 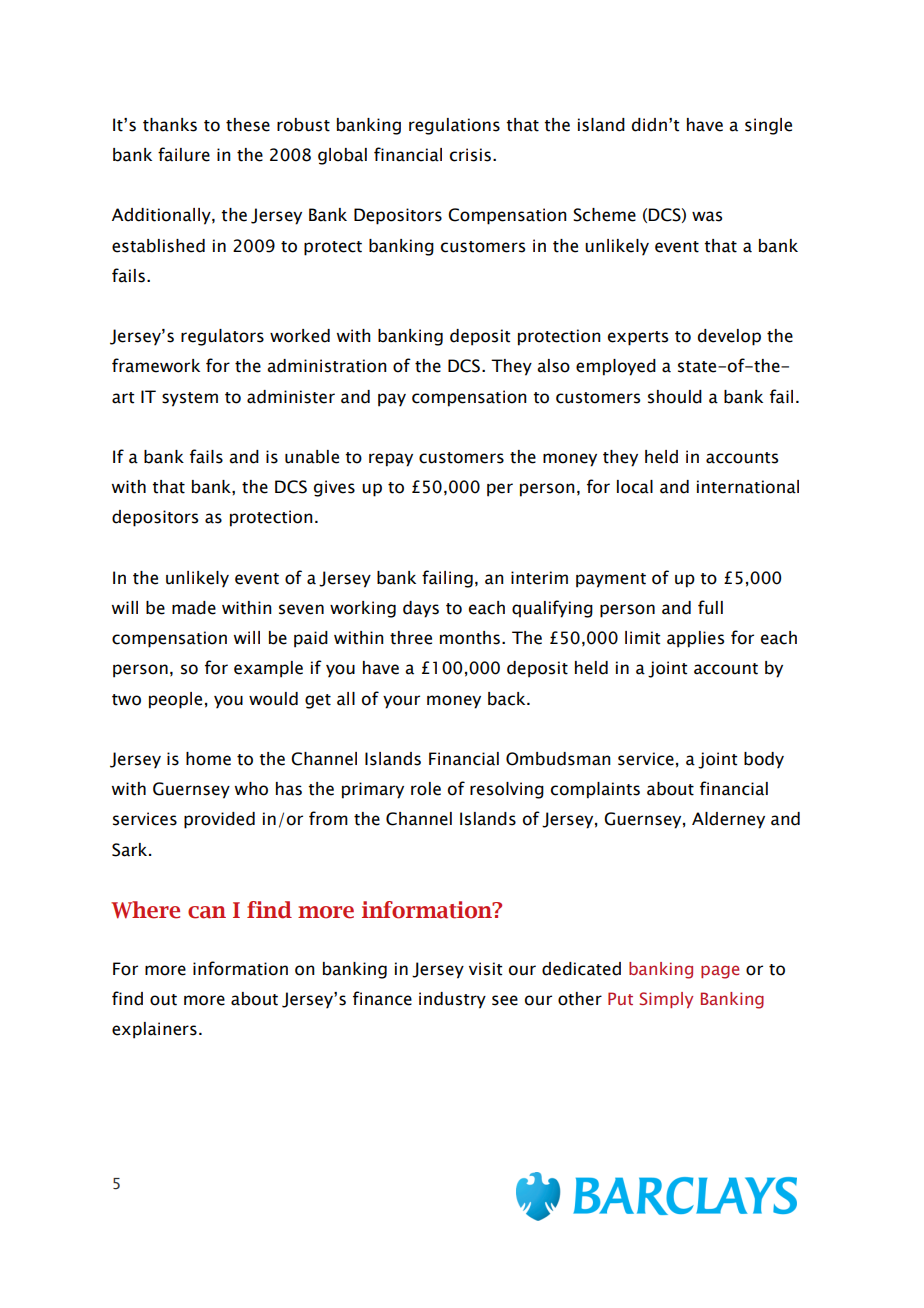 I want to click on single, so click(x=768, y=126).
